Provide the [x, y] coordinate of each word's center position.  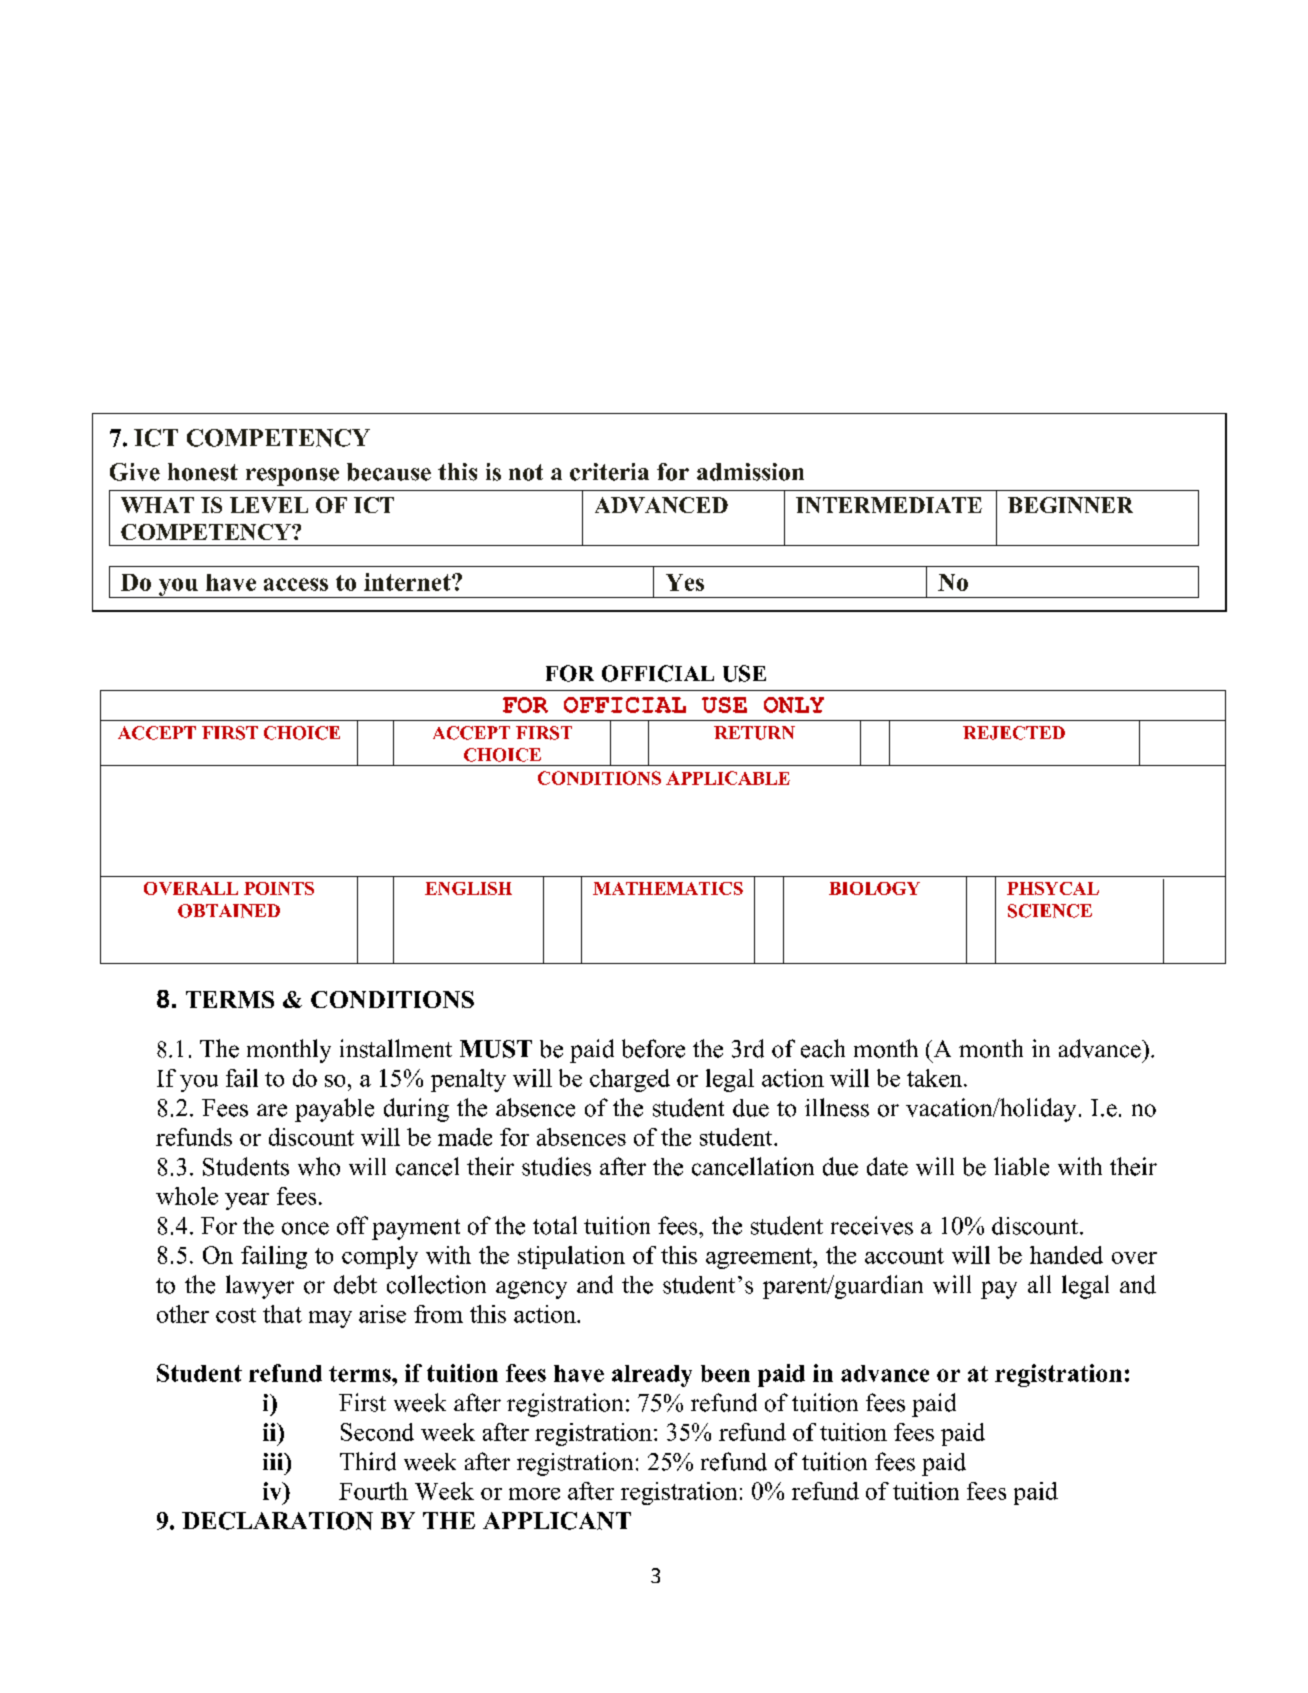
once [305, 1228]
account [904, 1256]
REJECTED [1014, 733]
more [534, 1494]
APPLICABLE [728, 778]
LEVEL [269, 505]
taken [936, 1078]
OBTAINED [229, 911]
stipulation [571, 1257]
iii [274, 1461]
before [653, 1048]
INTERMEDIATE [889, 505]
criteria [609, 472]
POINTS [279, 888]
